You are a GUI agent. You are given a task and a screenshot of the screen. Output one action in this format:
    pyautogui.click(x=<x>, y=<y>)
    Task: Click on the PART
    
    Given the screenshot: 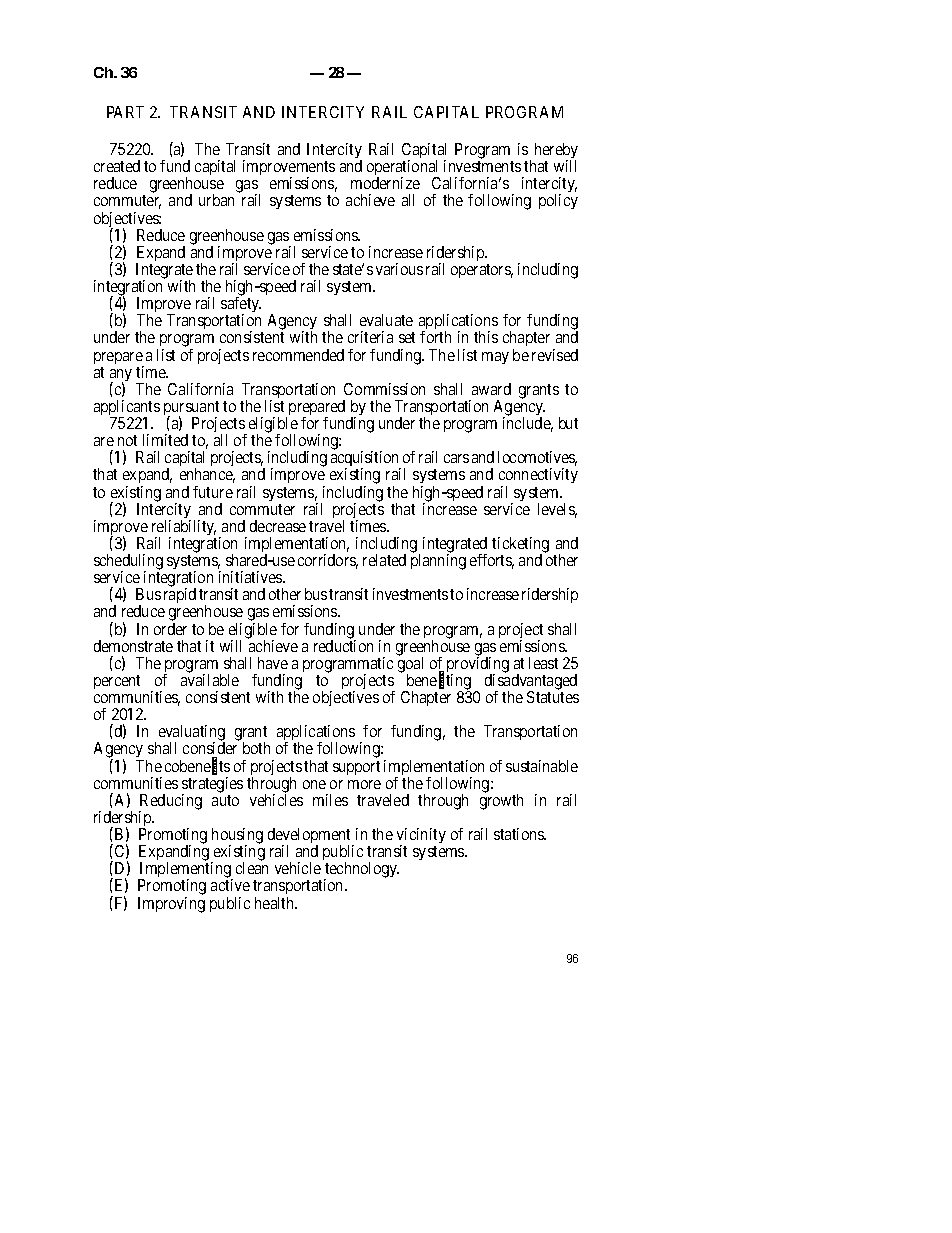 What is the action you would take?
    pyautogui.click(x=125, y=112)
